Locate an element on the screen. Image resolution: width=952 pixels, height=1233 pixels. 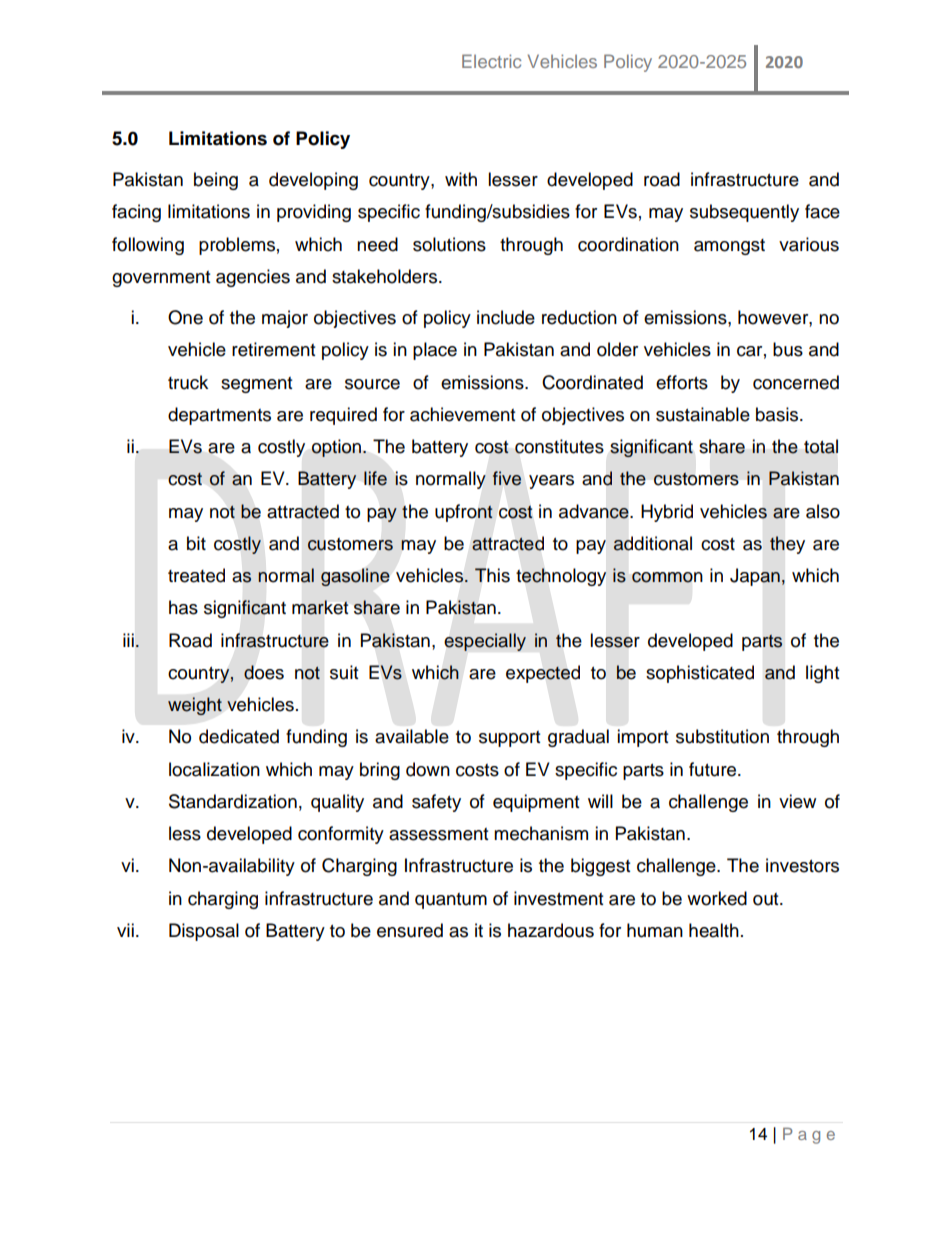
Disposal is located at coordinates (204, 932).
